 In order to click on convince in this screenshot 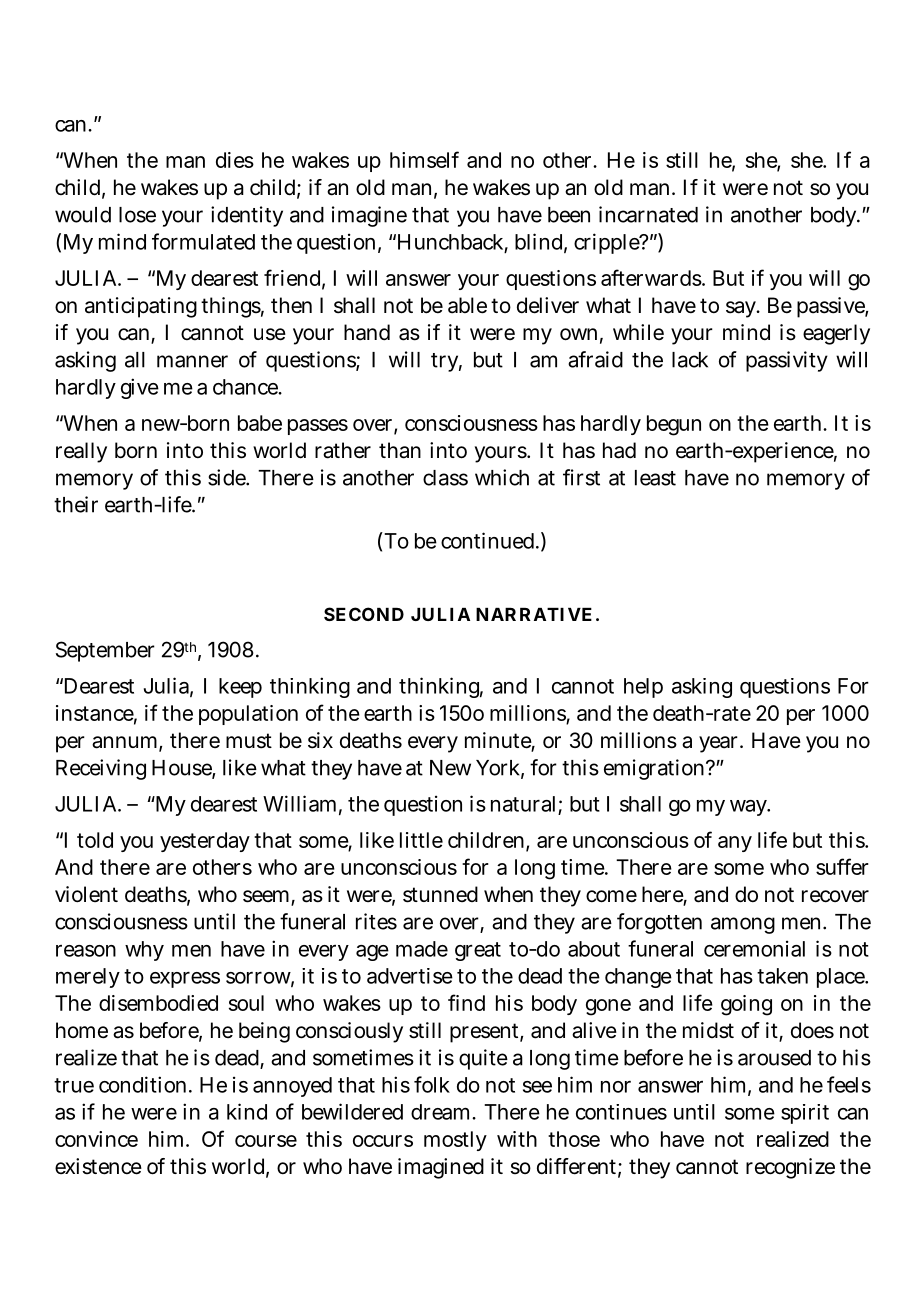, I will do `click(96, 1139)`.
